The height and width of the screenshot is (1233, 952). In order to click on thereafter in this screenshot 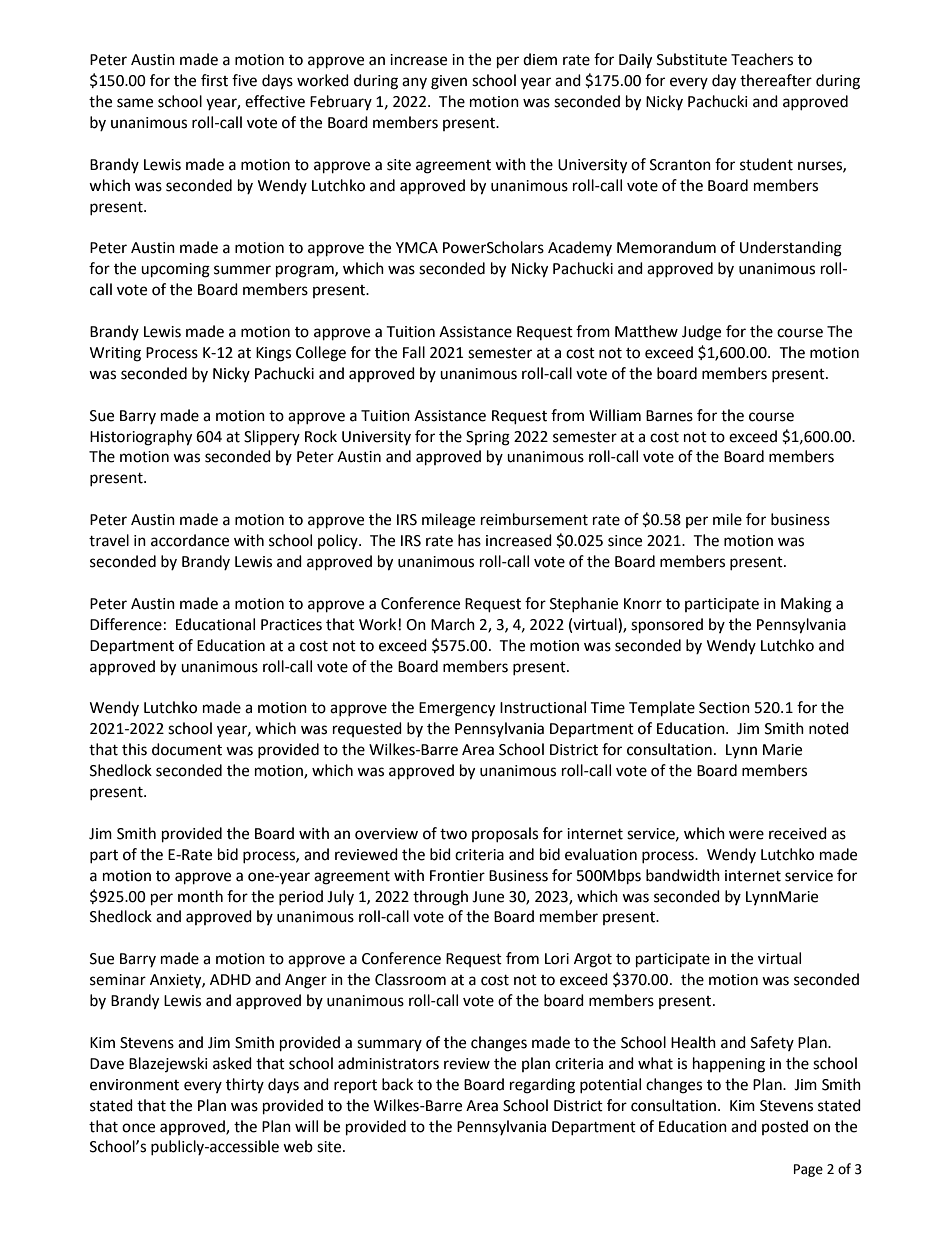, I will do `click(776, 80)`.
